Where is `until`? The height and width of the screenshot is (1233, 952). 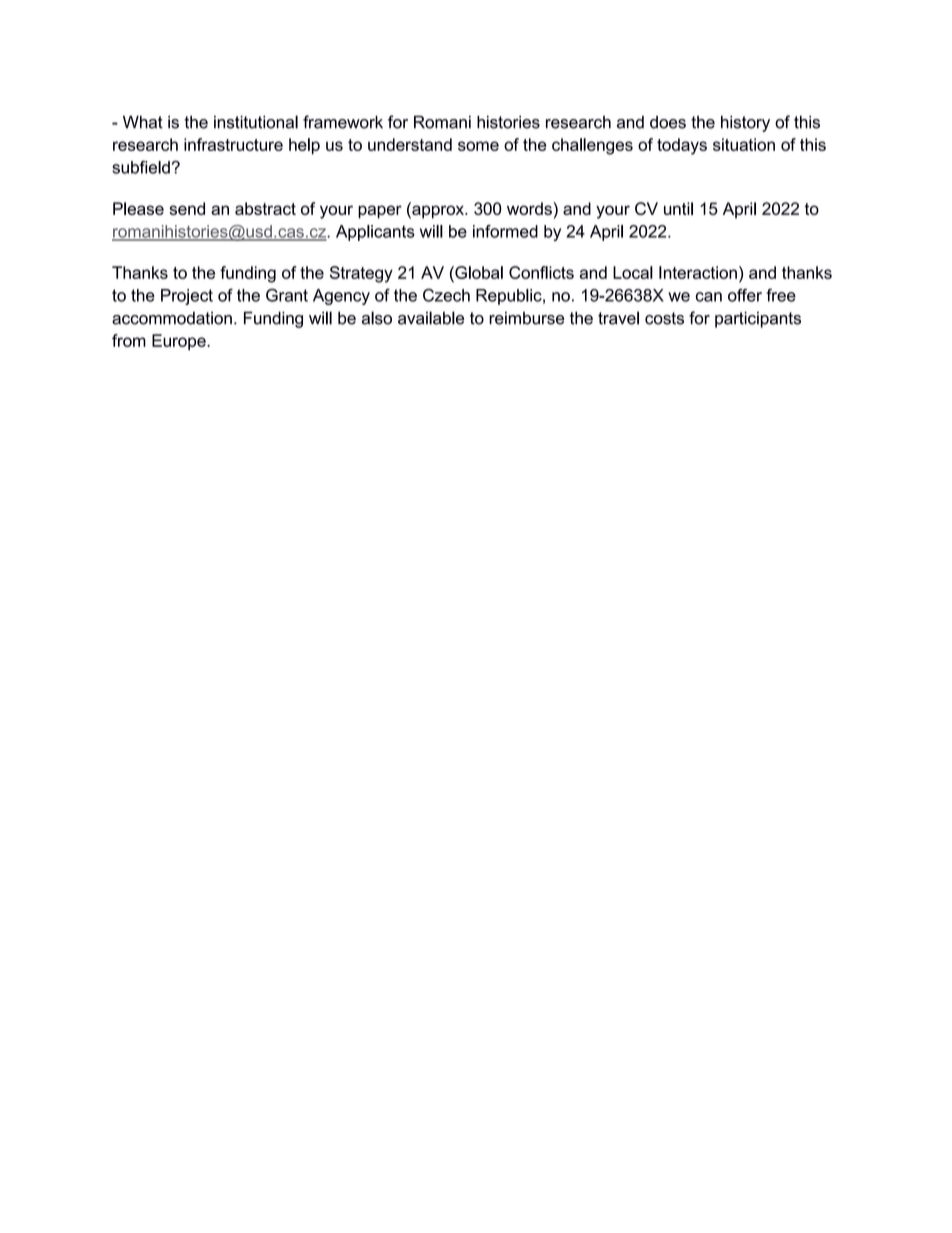 until is located at coordinates (678, 208).
